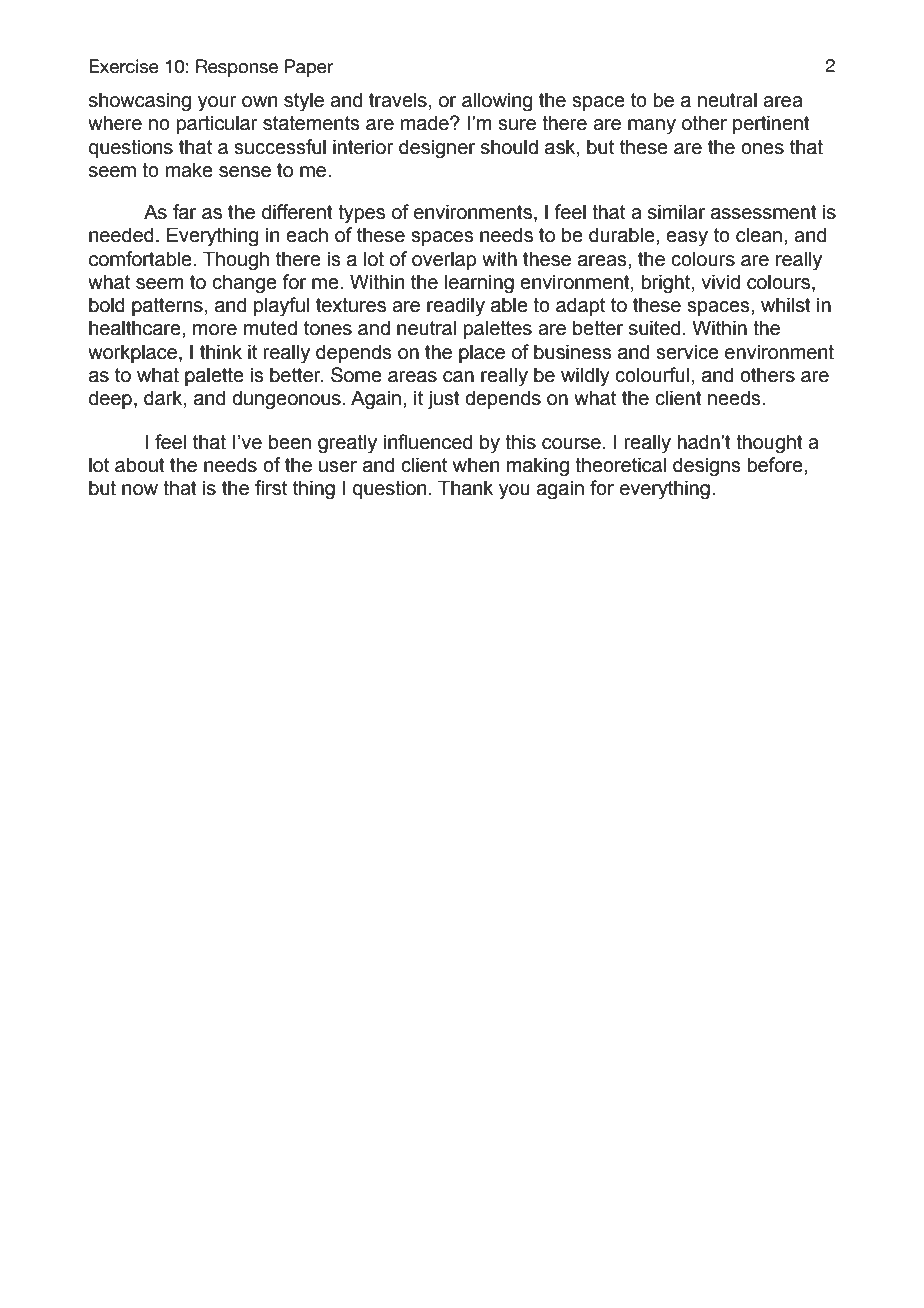 This screenshot has height=1308, width=924. What do you see at coordinates (465, 488) in the screenshot?
I see `Thank` at bounding box center [465, 488].
